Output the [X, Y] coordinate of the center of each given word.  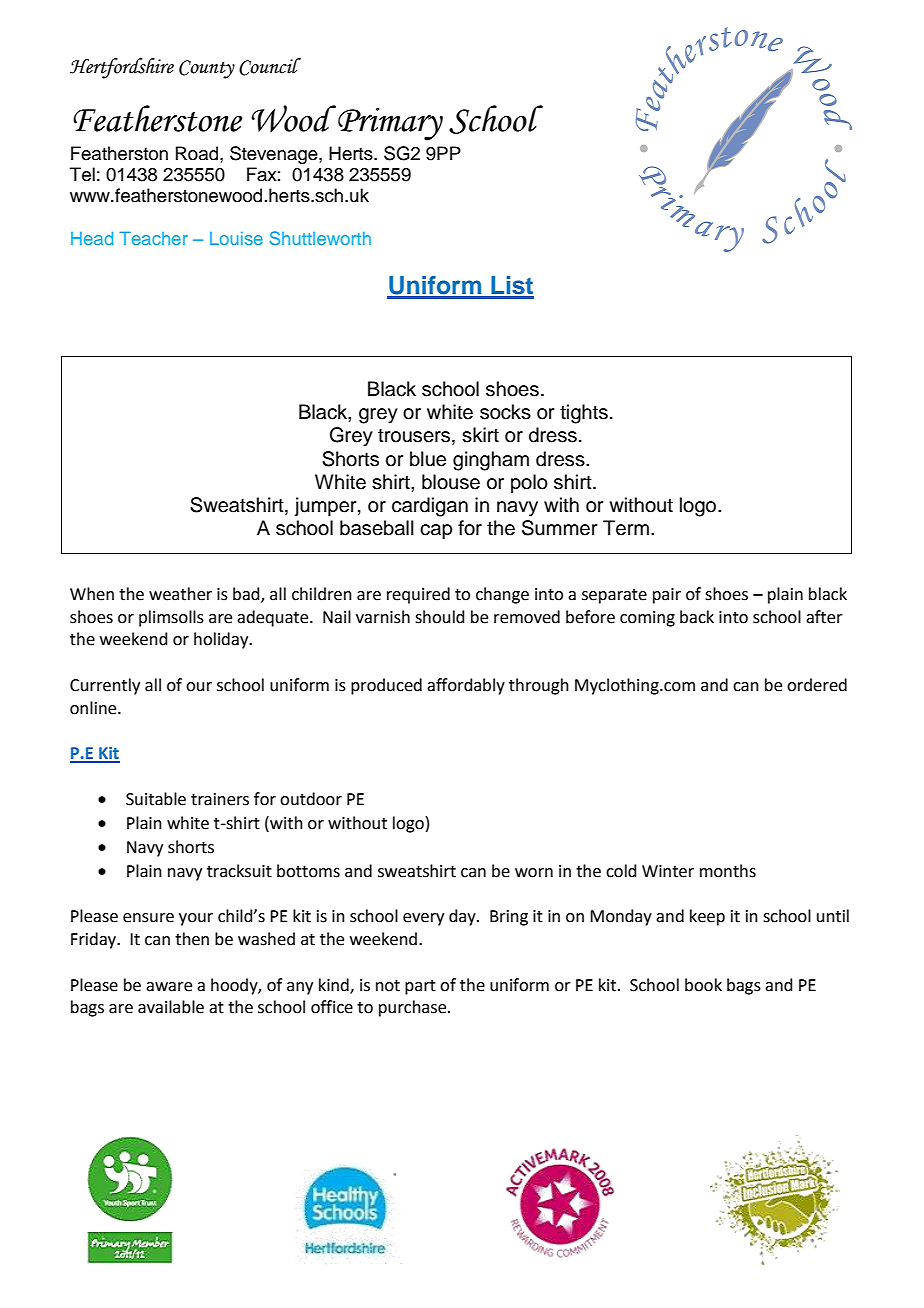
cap [436, 531]
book [703, 985]
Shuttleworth [320, 238]
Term [626, 528]
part [420, 987]
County [207, 69]
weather [180, 594]
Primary [390, 124]
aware [169, 987]
